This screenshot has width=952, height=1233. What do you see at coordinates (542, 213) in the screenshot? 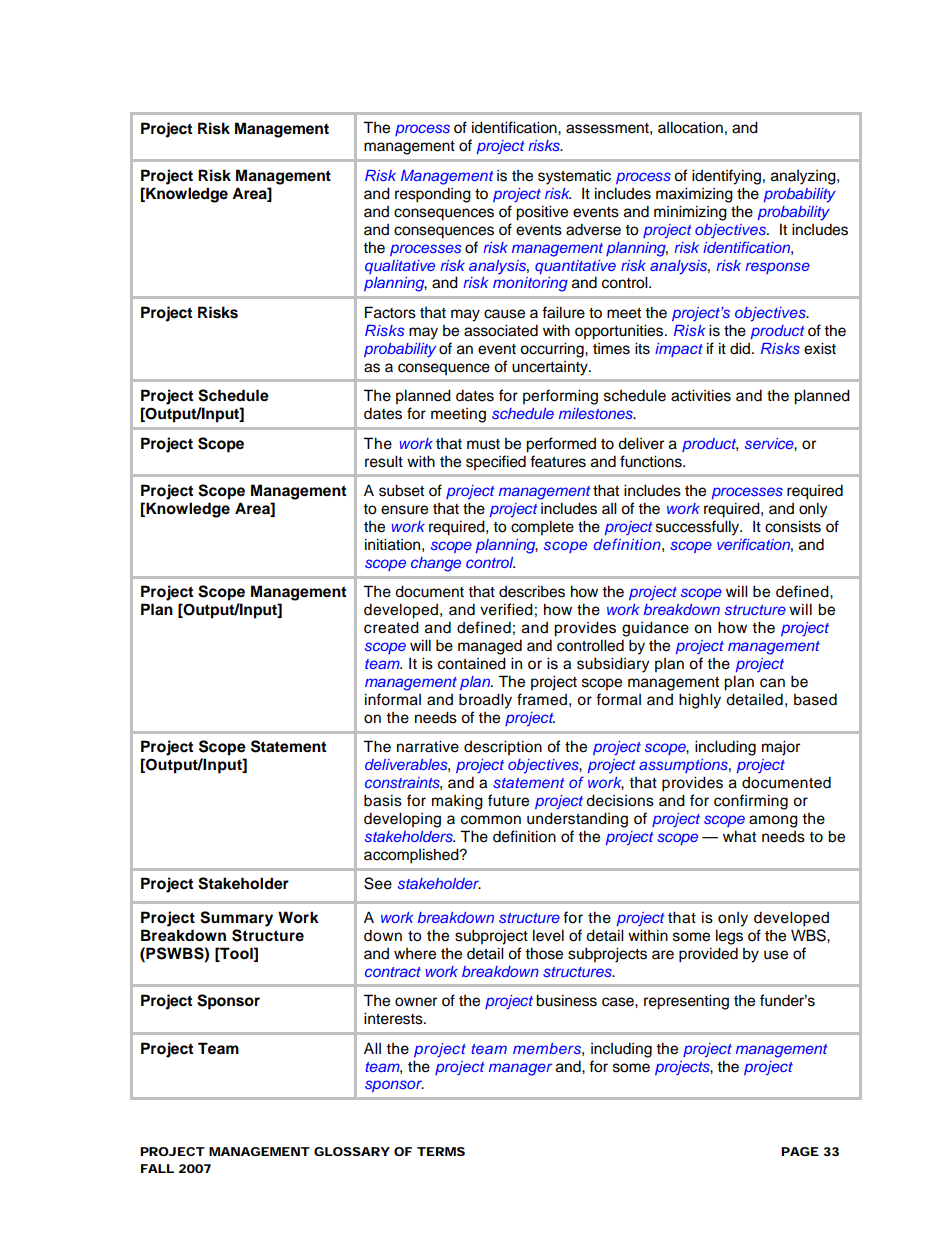
I see `positive` at bounding box center [542, 213].
